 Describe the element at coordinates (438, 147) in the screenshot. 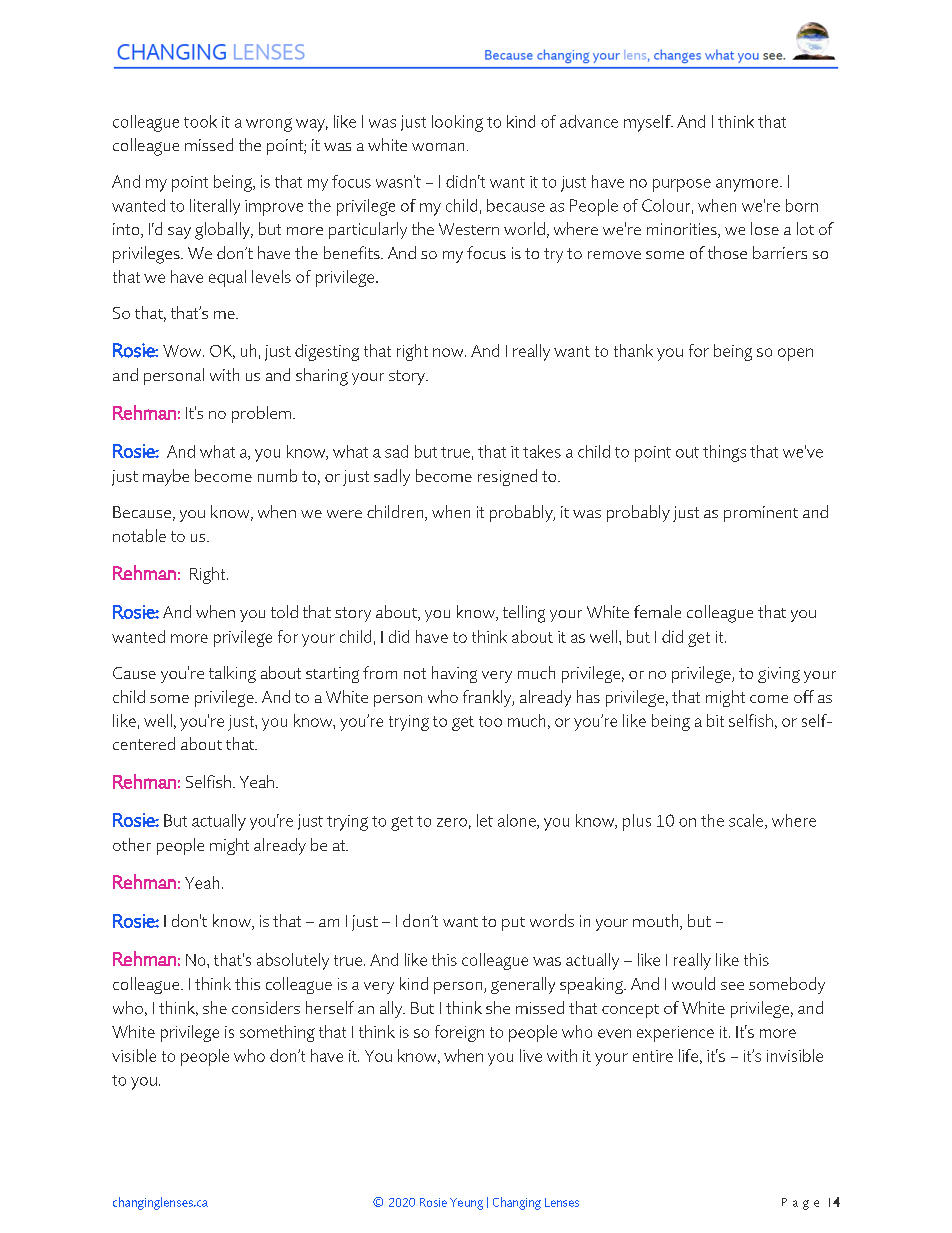

I see `woman` at that location.
